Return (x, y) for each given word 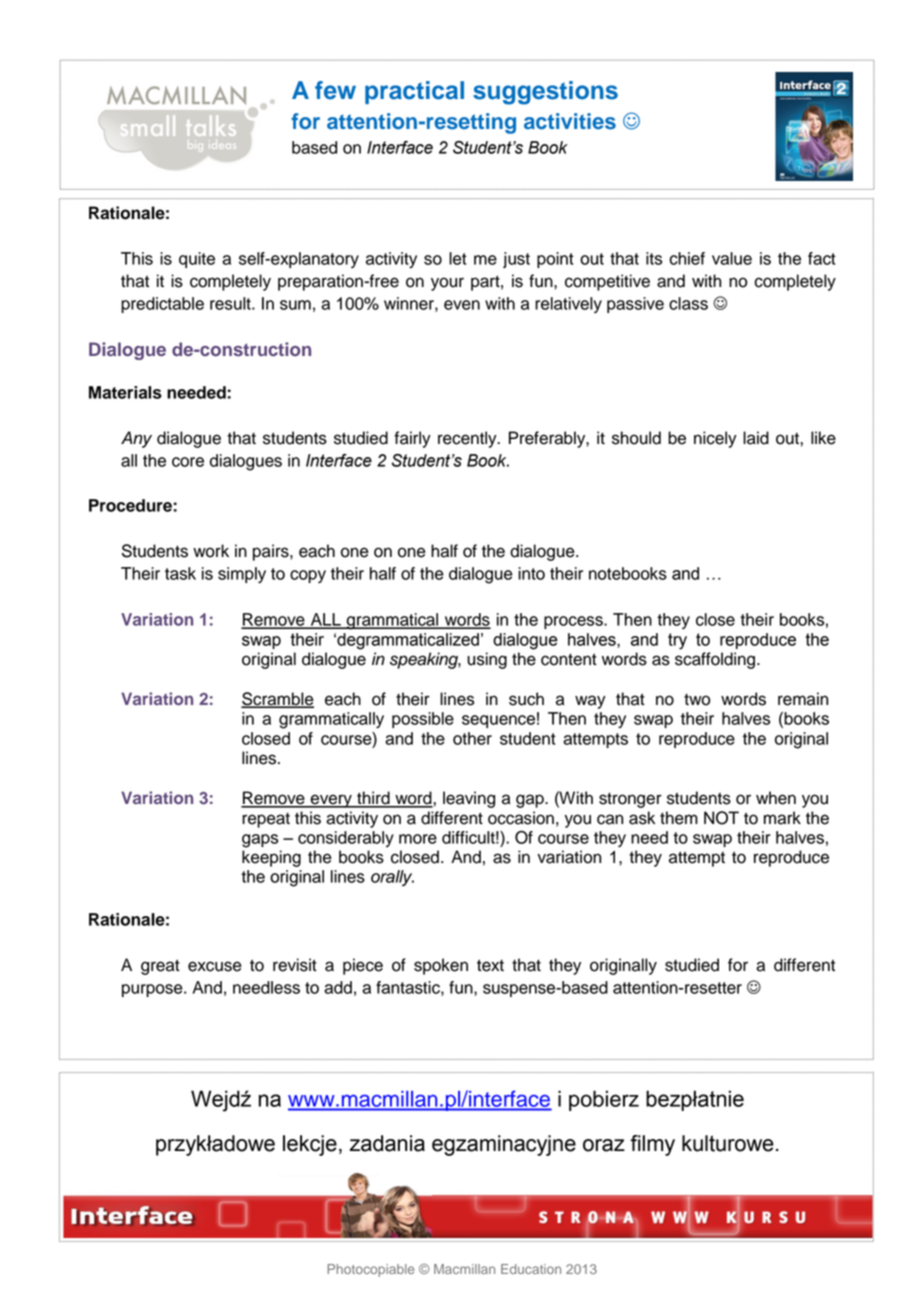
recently (468, 439)
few (335, 90)
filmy (652, 1145)
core (188, 462)
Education (531, 1269)
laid (756, 438)
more (418, 839)
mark (782, 818)
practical (414, 92)
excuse (215, 966)
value (732, 258)
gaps (260, 841)
